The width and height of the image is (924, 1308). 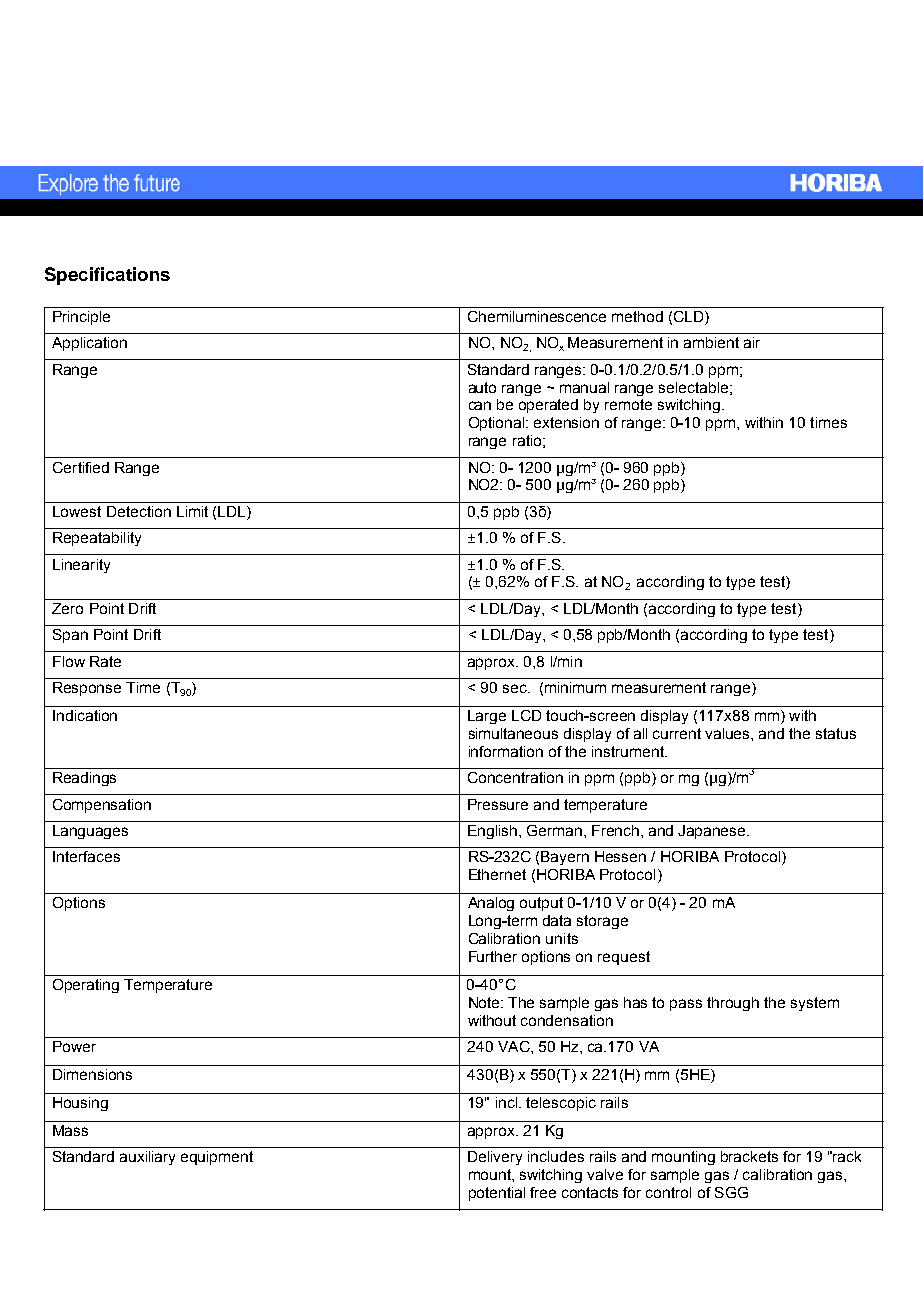 What do you see at coordinates (713, 832) in the image?
I see `Japanese` at bounding box center [713, 832].
